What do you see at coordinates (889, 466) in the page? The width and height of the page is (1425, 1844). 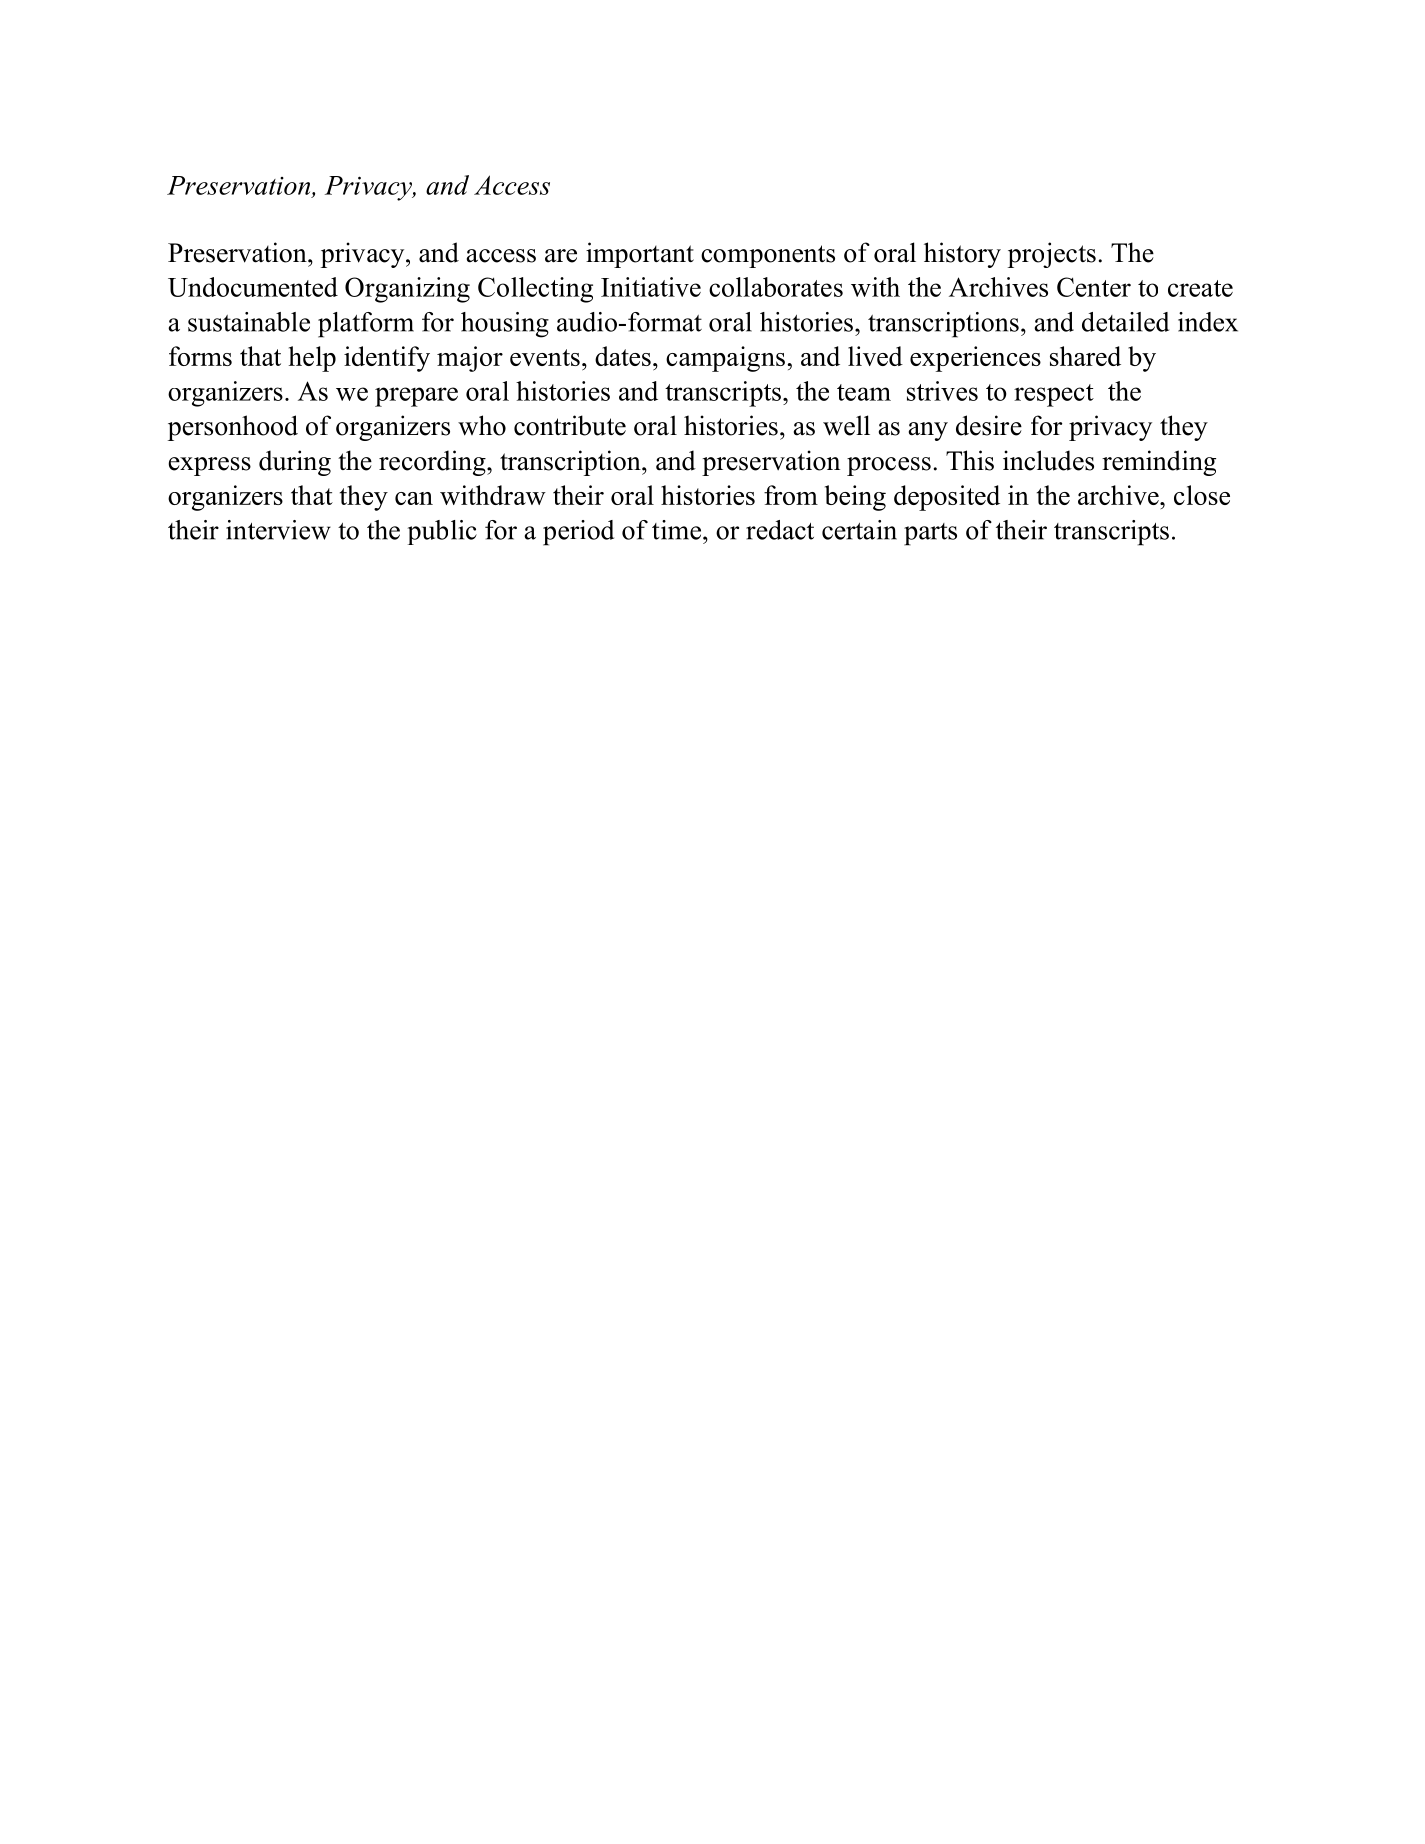 I see `process` at bounding box center [889, 466].
